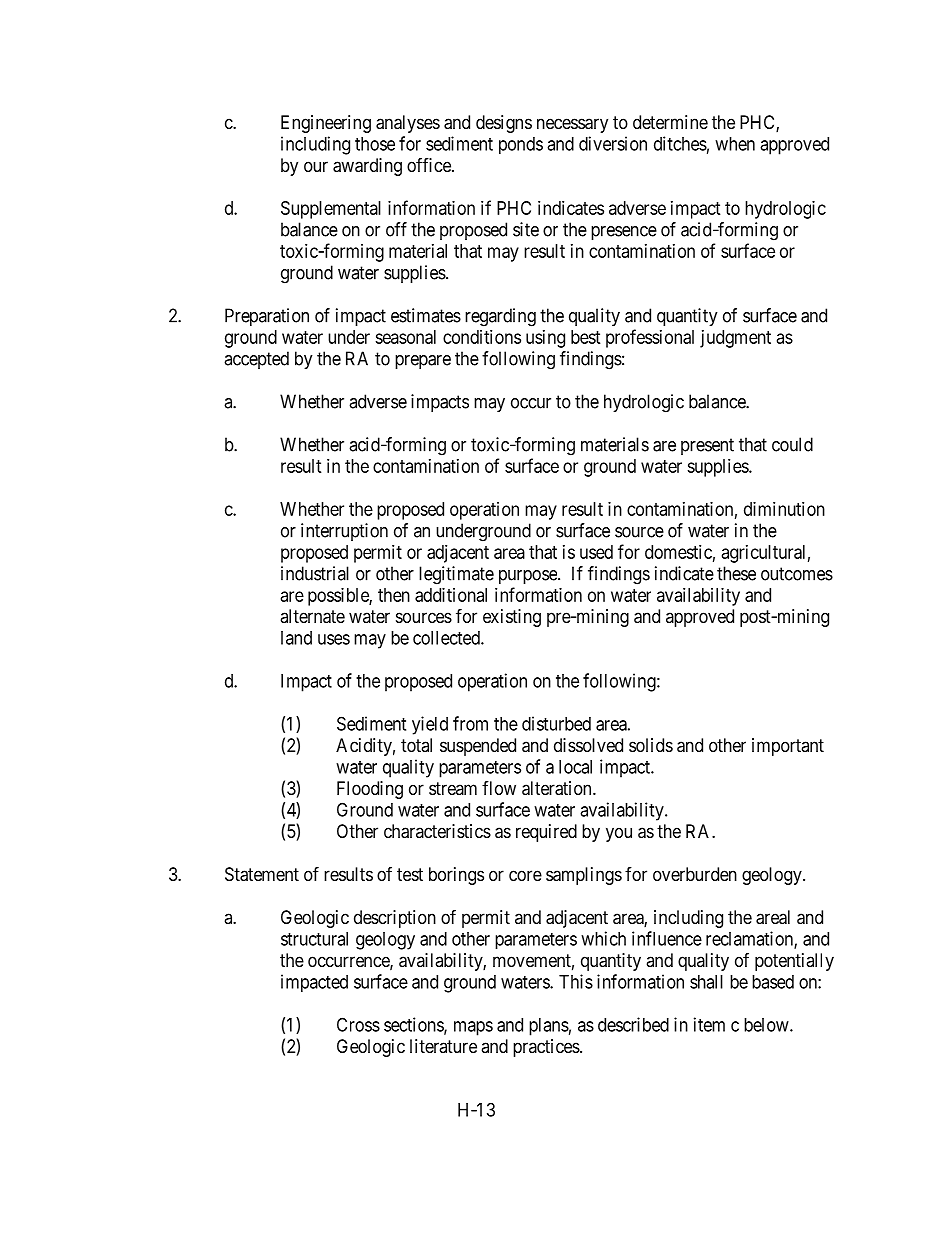 The height and width of the page is (1233, 952). What do you see at coordinates (735, 339) in the page?
I see `judgment` at bounding box center [735, 339].
